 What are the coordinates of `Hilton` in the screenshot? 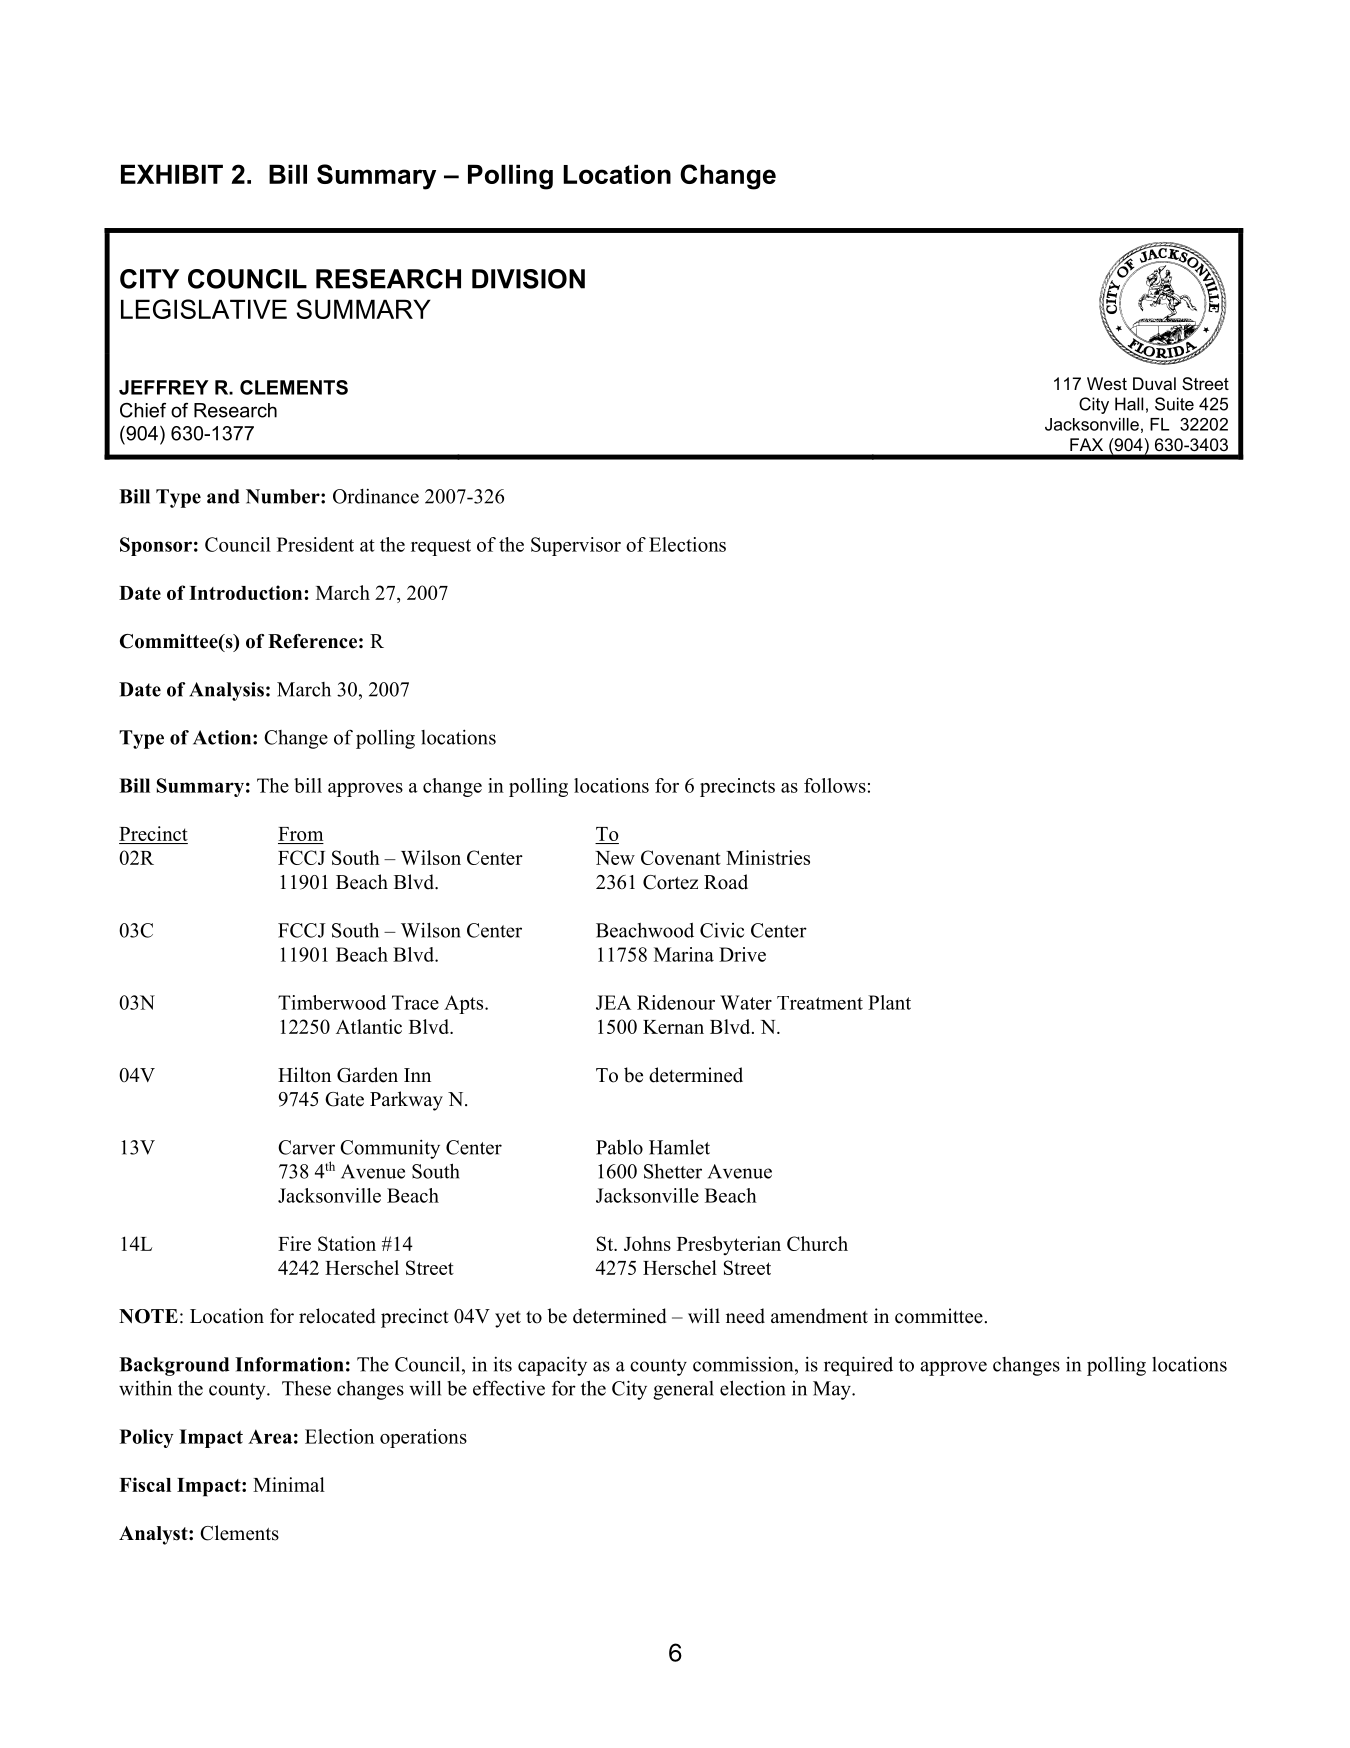 It's located at (304, 1075).
